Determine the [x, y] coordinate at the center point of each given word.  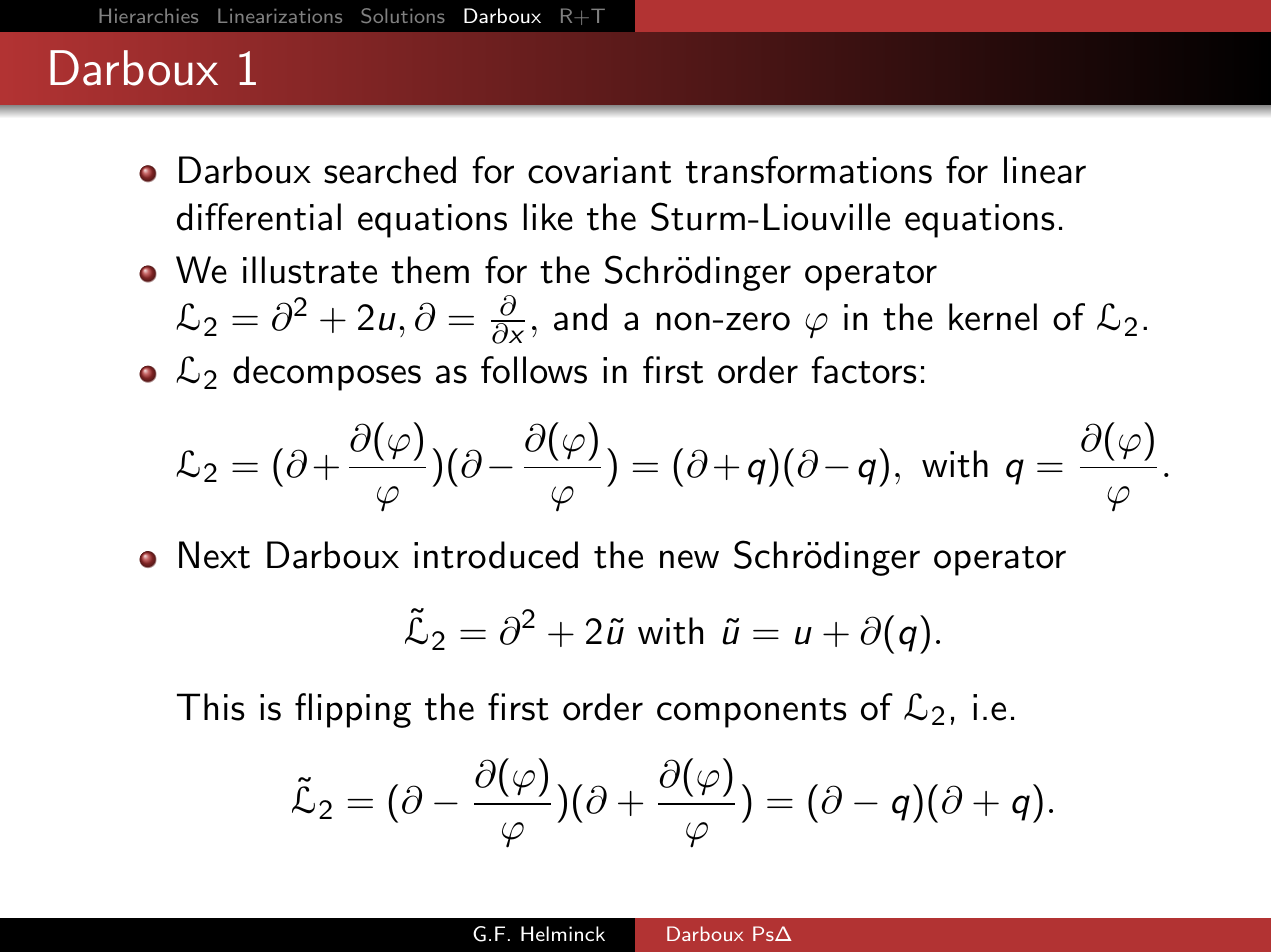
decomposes [327, 373]
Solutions [403, 16]
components [751, 713]
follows [534, 370]
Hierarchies [148, 15]
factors [863, 370]
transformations [809, 170]
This [210, 707]
